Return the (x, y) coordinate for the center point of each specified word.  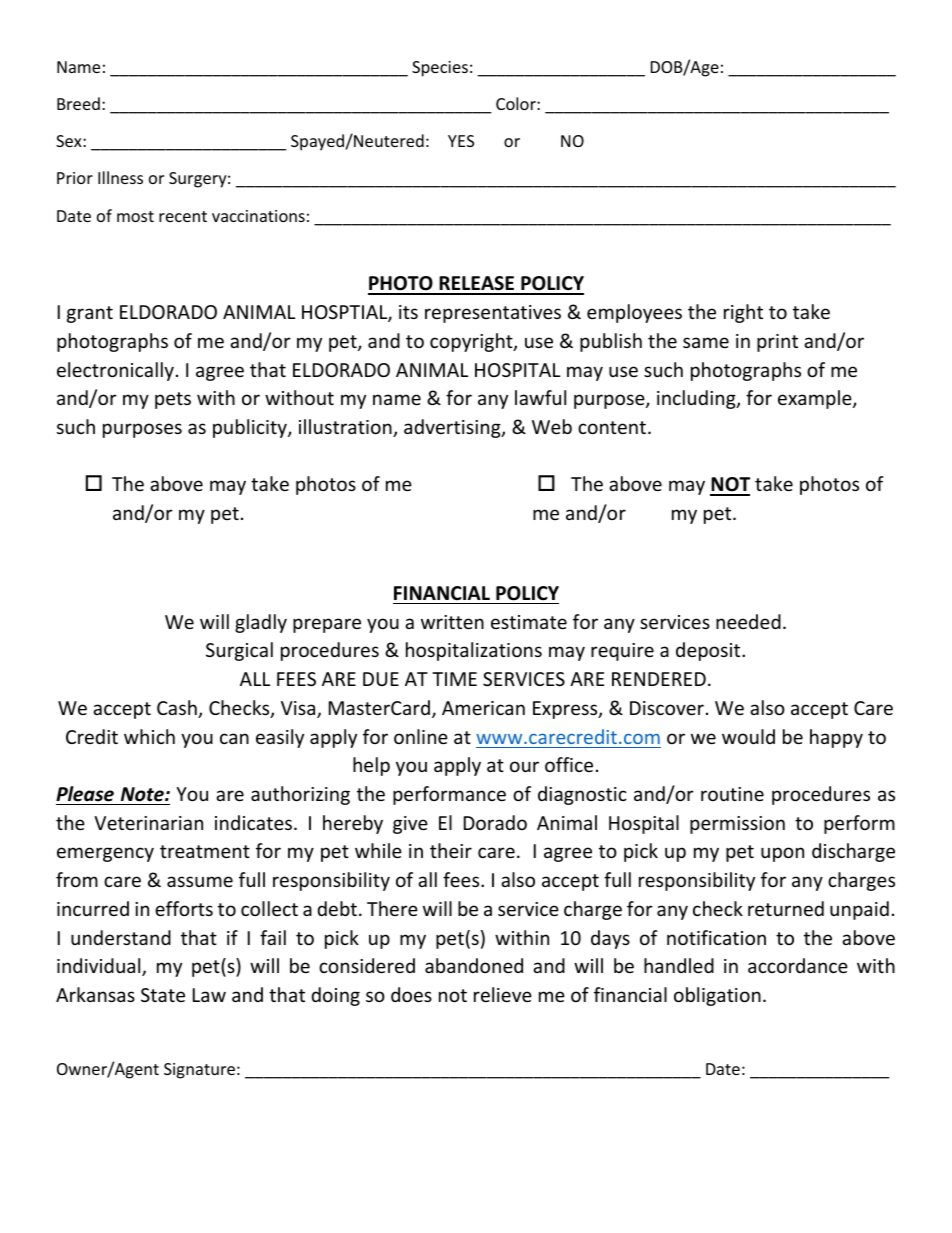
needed (748, 621)
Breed (78, 103)
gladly (261, 623)
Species (440, 69)
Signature (199, 1071)
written (452, 622)
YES (461, 141)
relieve (503, 994)
